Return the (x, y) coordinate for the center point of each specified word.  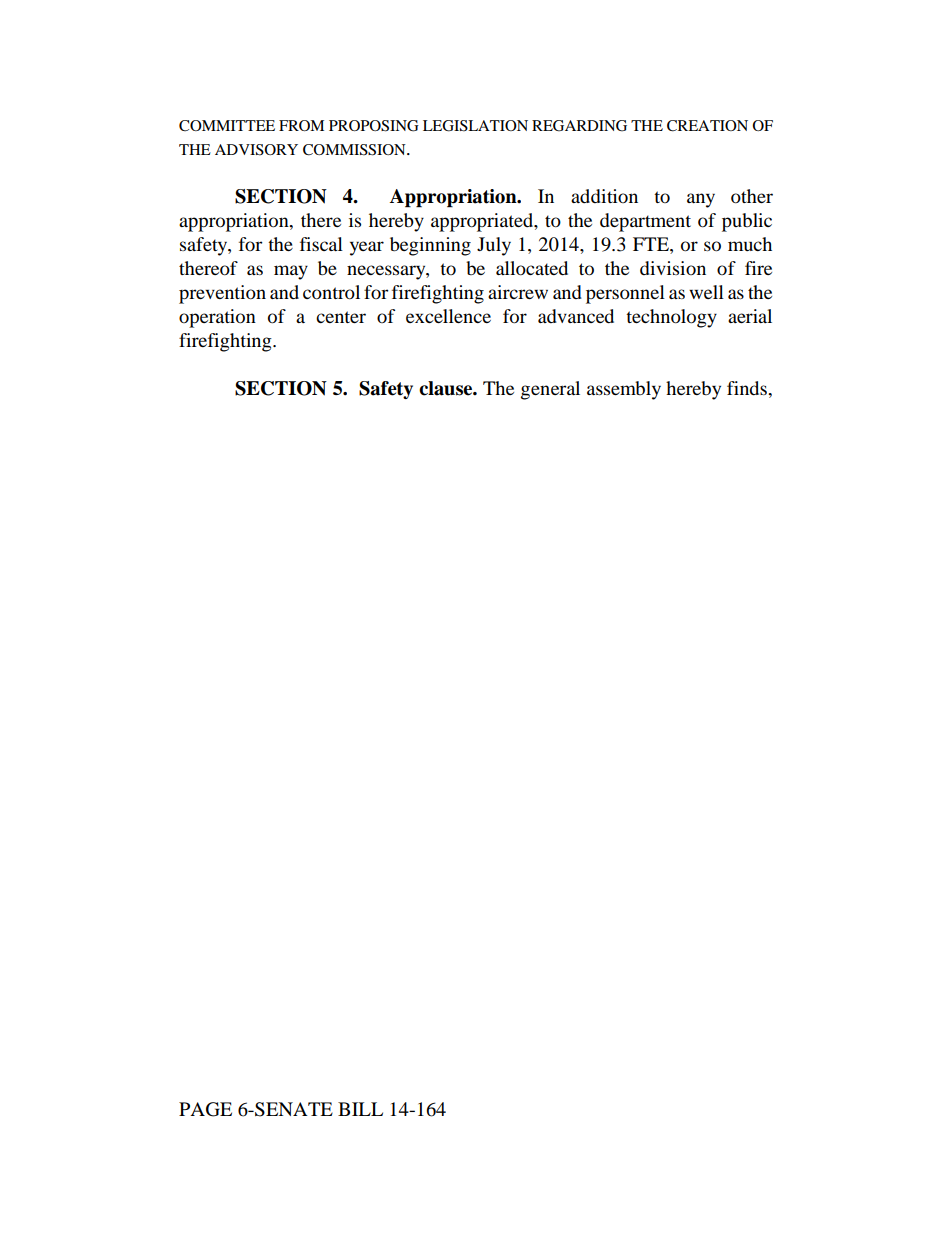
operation (217, 318)
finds (748, 388)
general (550, 390)
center (341, 317)
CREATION (707, 126)
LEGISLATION (475, 126)
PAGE (205, 1109)
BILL (360, 1109)
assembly (624, 390)
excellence (448, 316)
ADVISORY (256, 150)
